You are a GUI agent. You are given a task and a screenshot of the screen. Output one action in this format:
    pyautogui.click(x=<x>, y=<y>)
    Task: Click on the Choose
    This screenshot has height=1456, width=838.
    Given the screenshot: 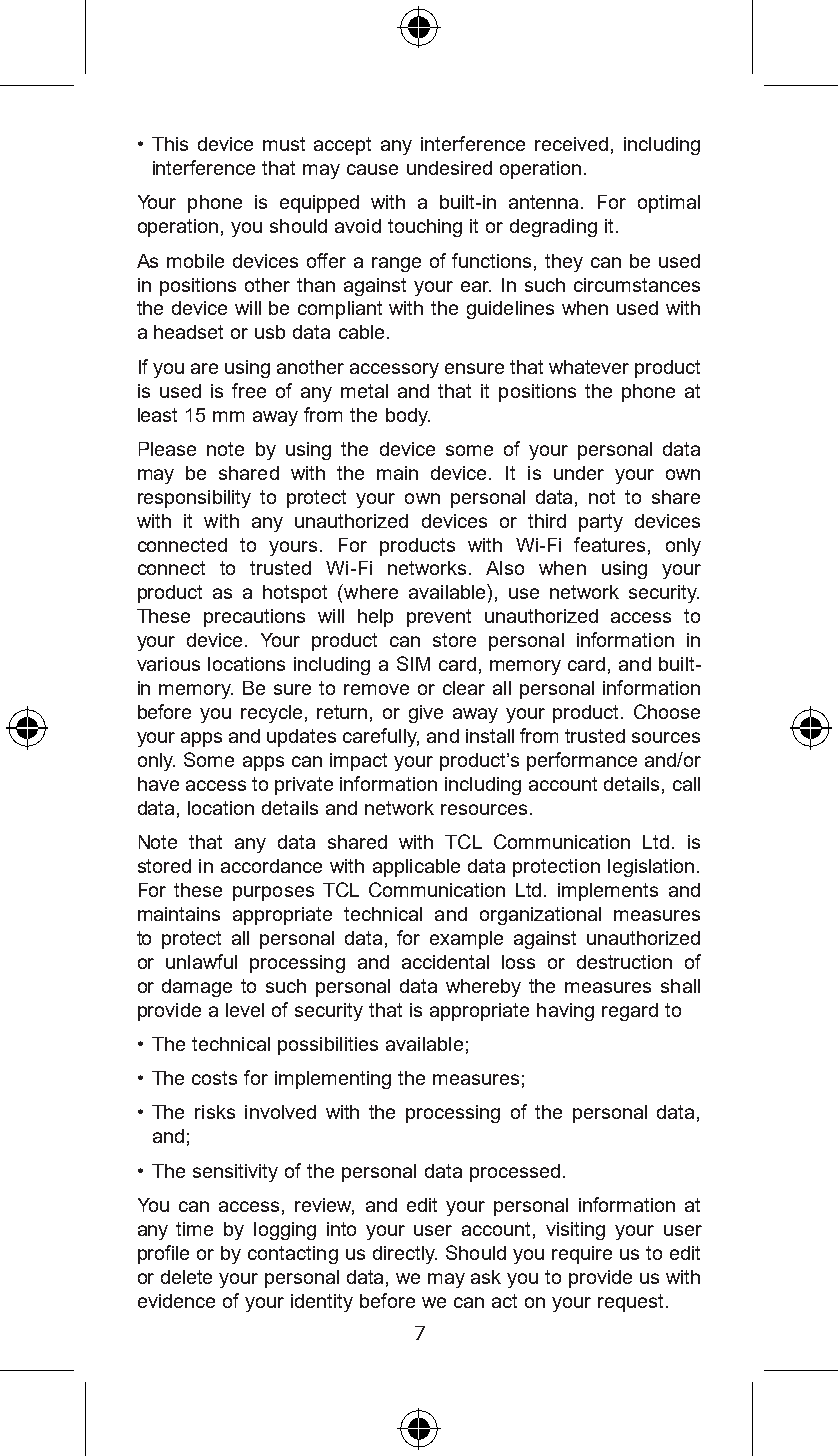 What is the action you would take?
    pyautogui.click(x=667, y=711)
